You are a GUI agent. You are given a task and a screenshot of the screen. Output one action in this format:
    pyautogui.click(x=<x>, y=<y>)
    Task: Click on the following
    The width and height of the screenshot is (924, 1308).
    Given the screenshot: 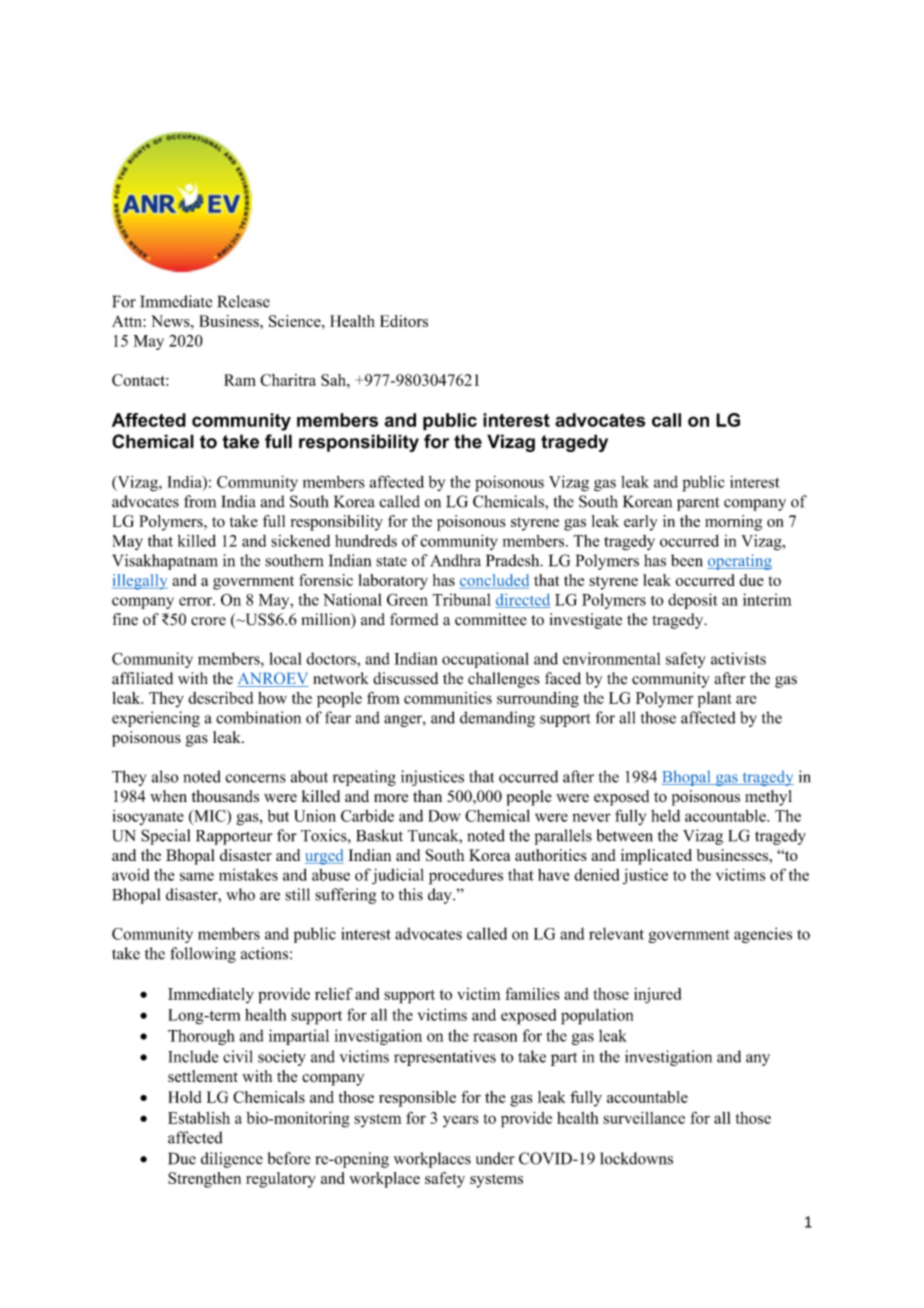 What is the action you would take?
    pyautogui.click(x=203, y=955)
